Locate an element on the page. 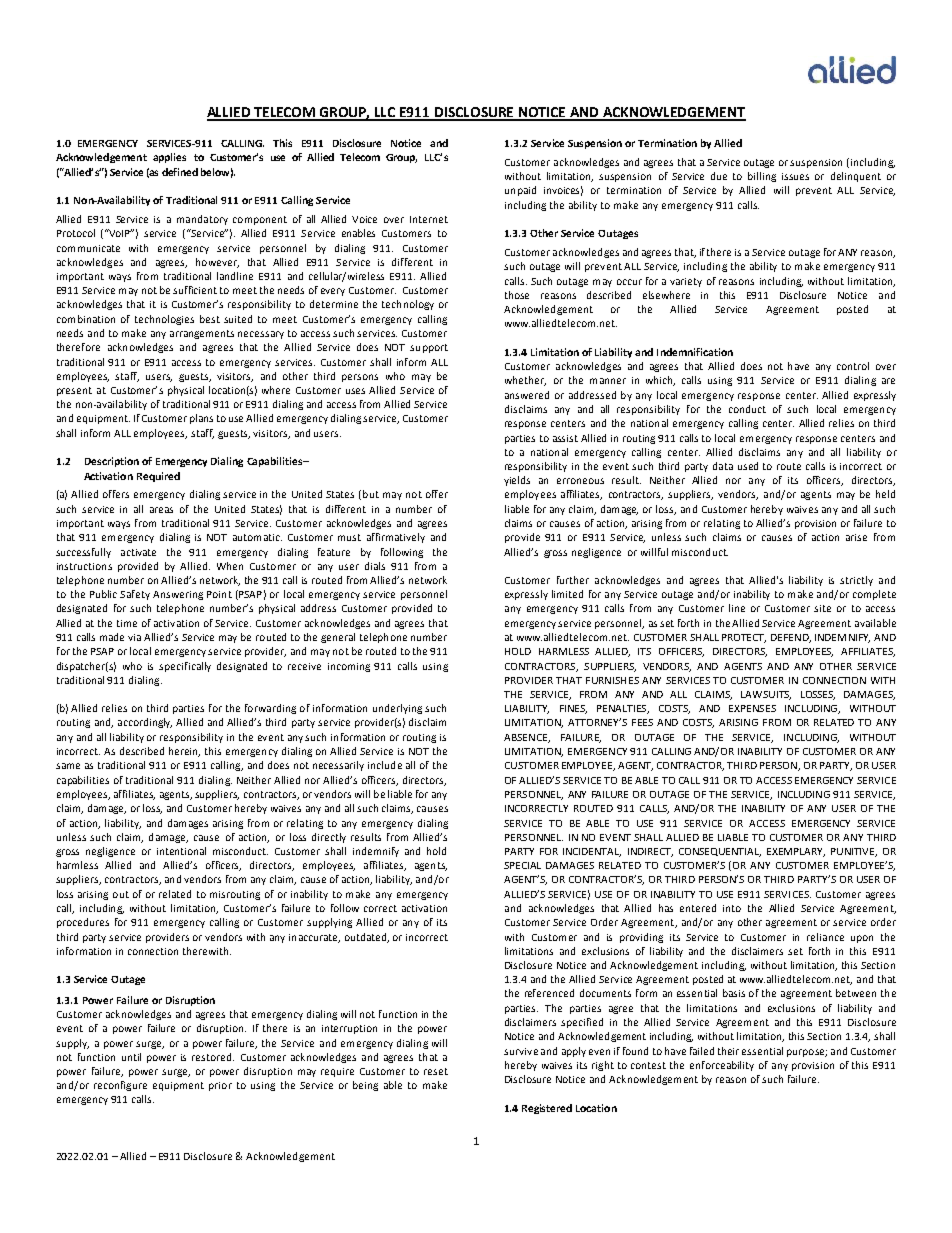 The image size is (952, 1233). via is located at coordinates (134, 637).
